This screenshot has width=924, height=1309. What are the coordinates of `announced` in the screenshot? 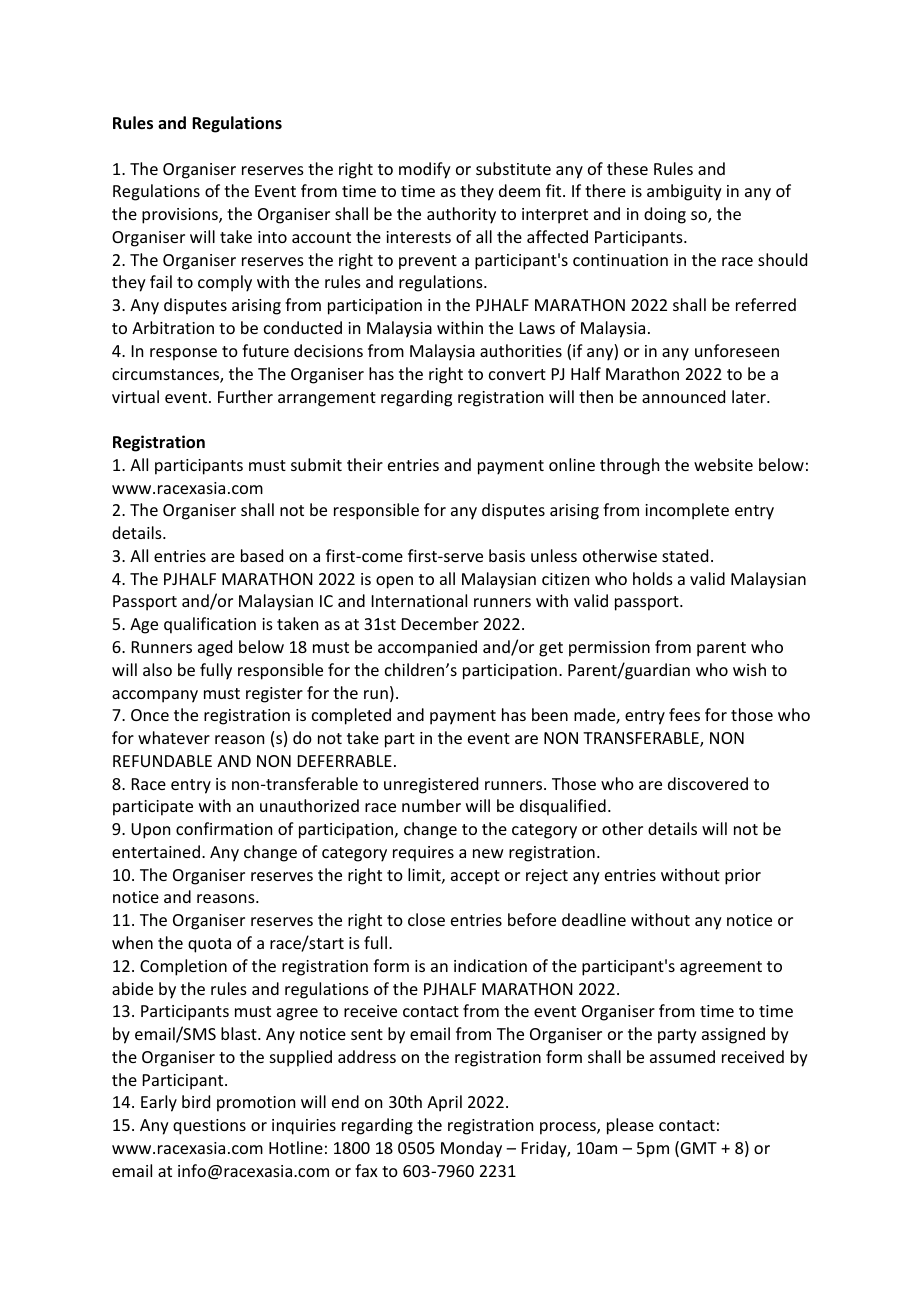 It's located at (683, 396).
